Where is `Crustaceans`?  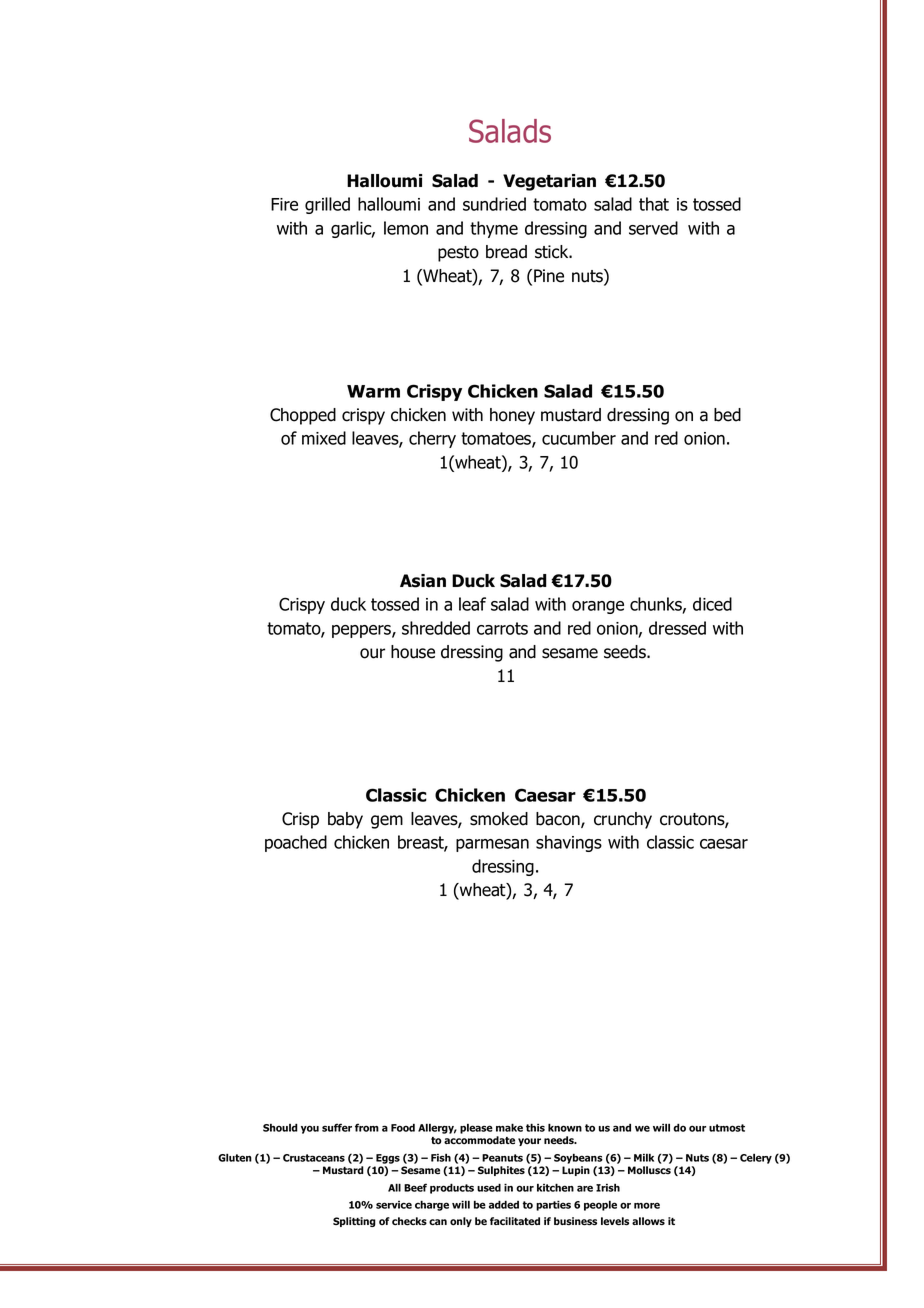 Crustaceans is located at coordinates (314, 1158).
